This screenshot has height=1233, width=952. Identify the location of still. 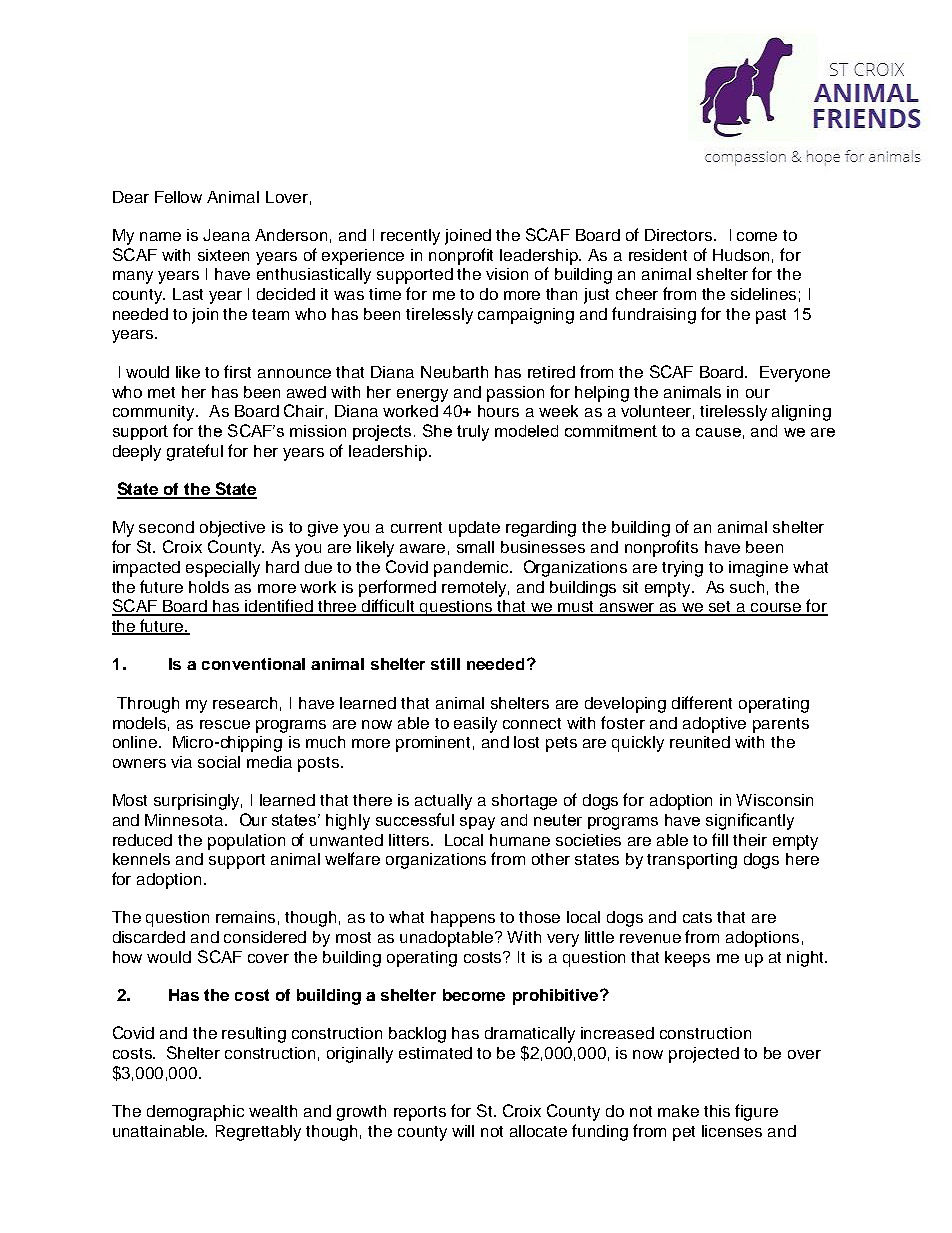
(445, 664).
